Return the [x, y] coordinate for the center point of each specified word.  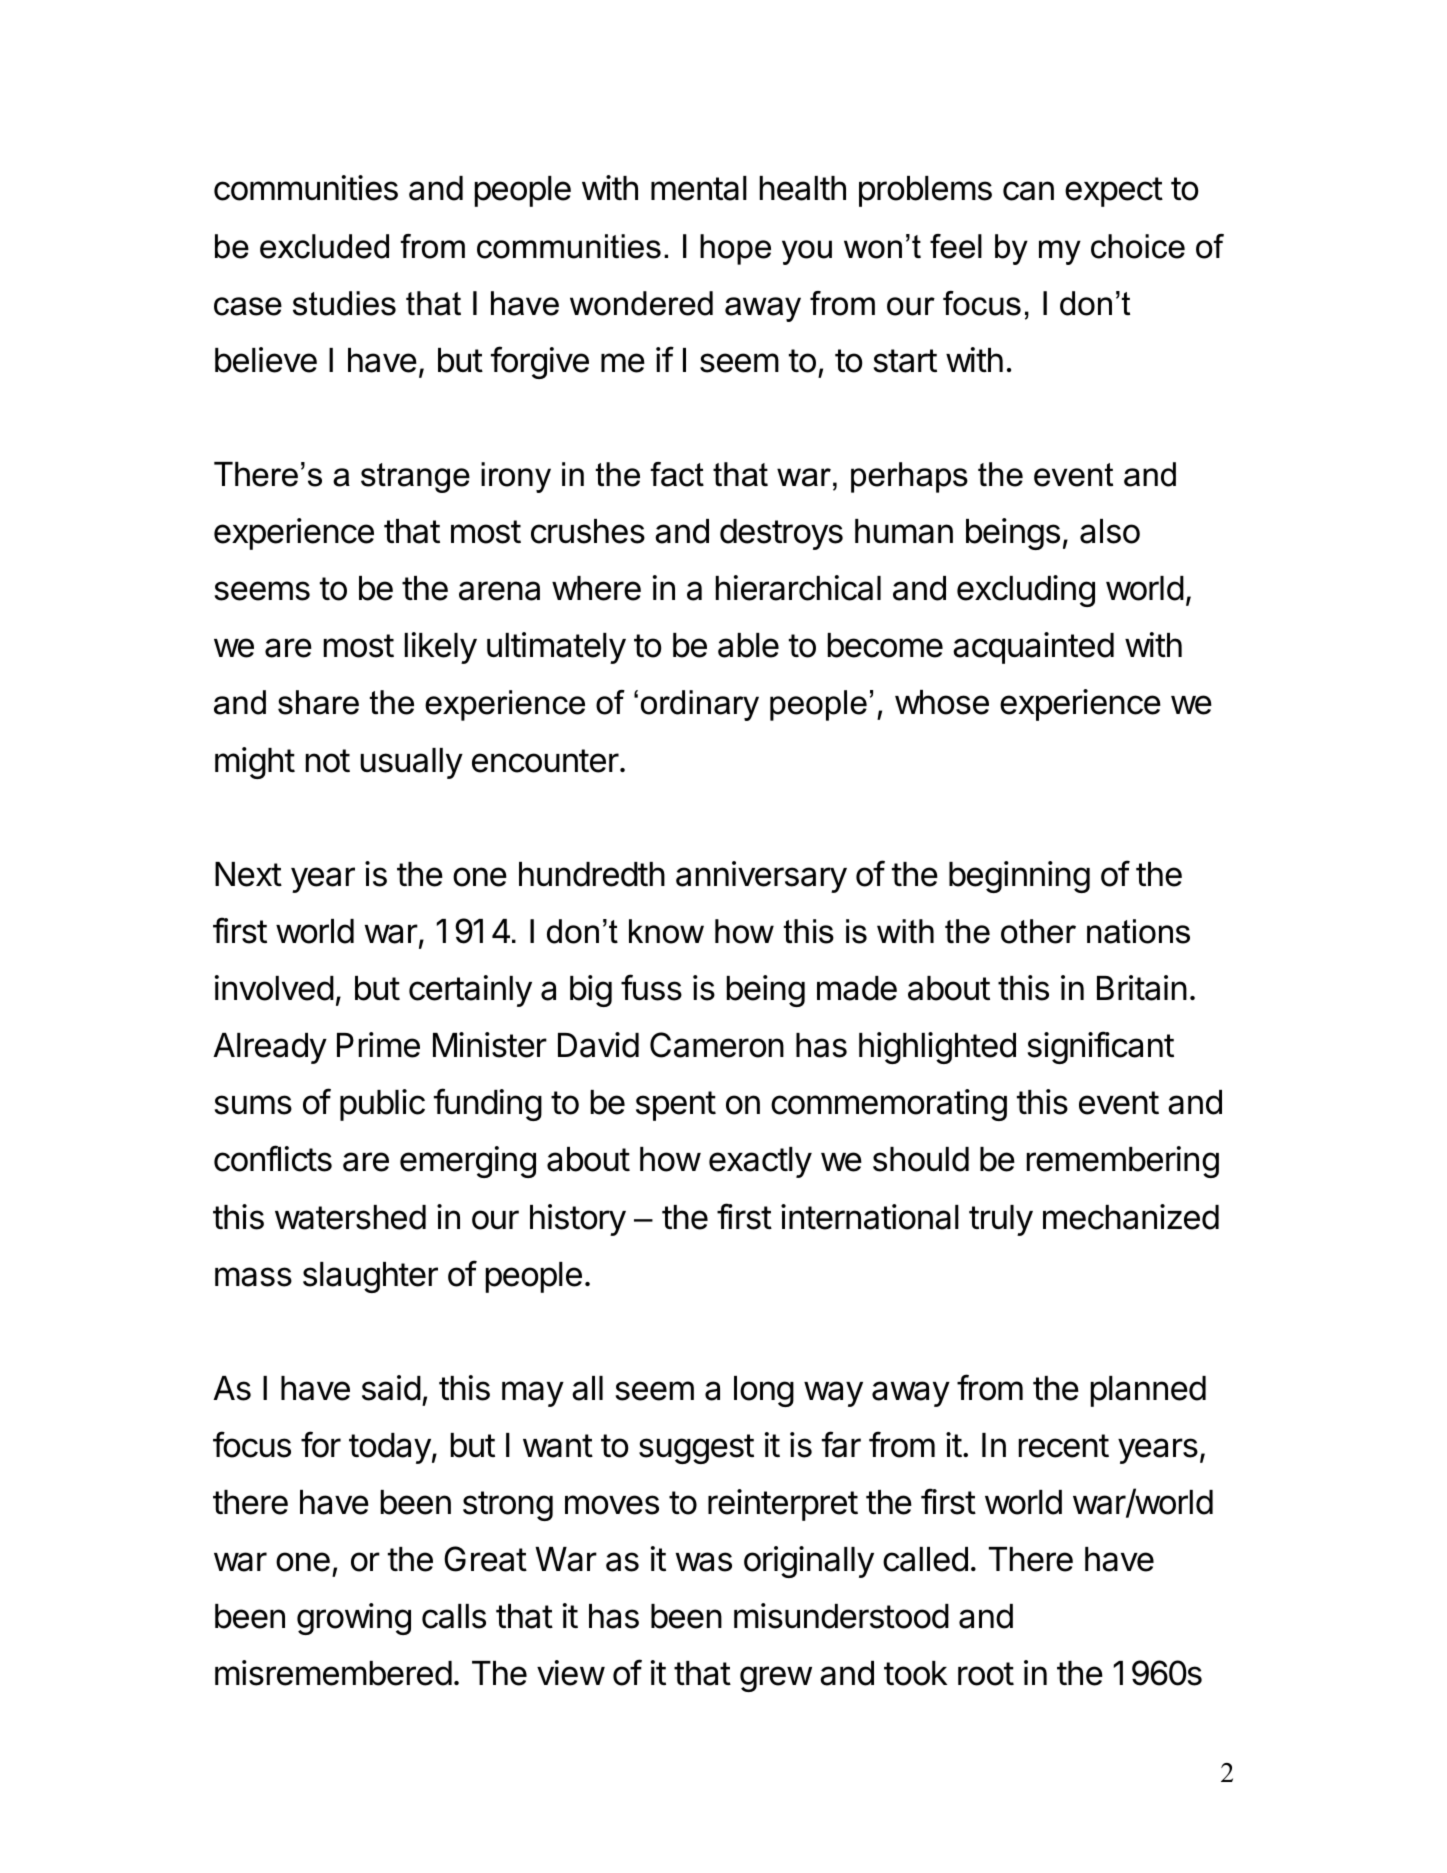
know [666, 931]
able [748, 645]
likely [441, 648]
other [1038, 931]
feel [956, 246]
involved [274, 988]
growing [354, 1619]
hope [735, 249]
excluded [324, 246]
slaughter [370, 1277]
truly [1001, 1220]
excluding [1026, 591]
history [578, 1220]
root [986, 1674]
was [704, 1562]
